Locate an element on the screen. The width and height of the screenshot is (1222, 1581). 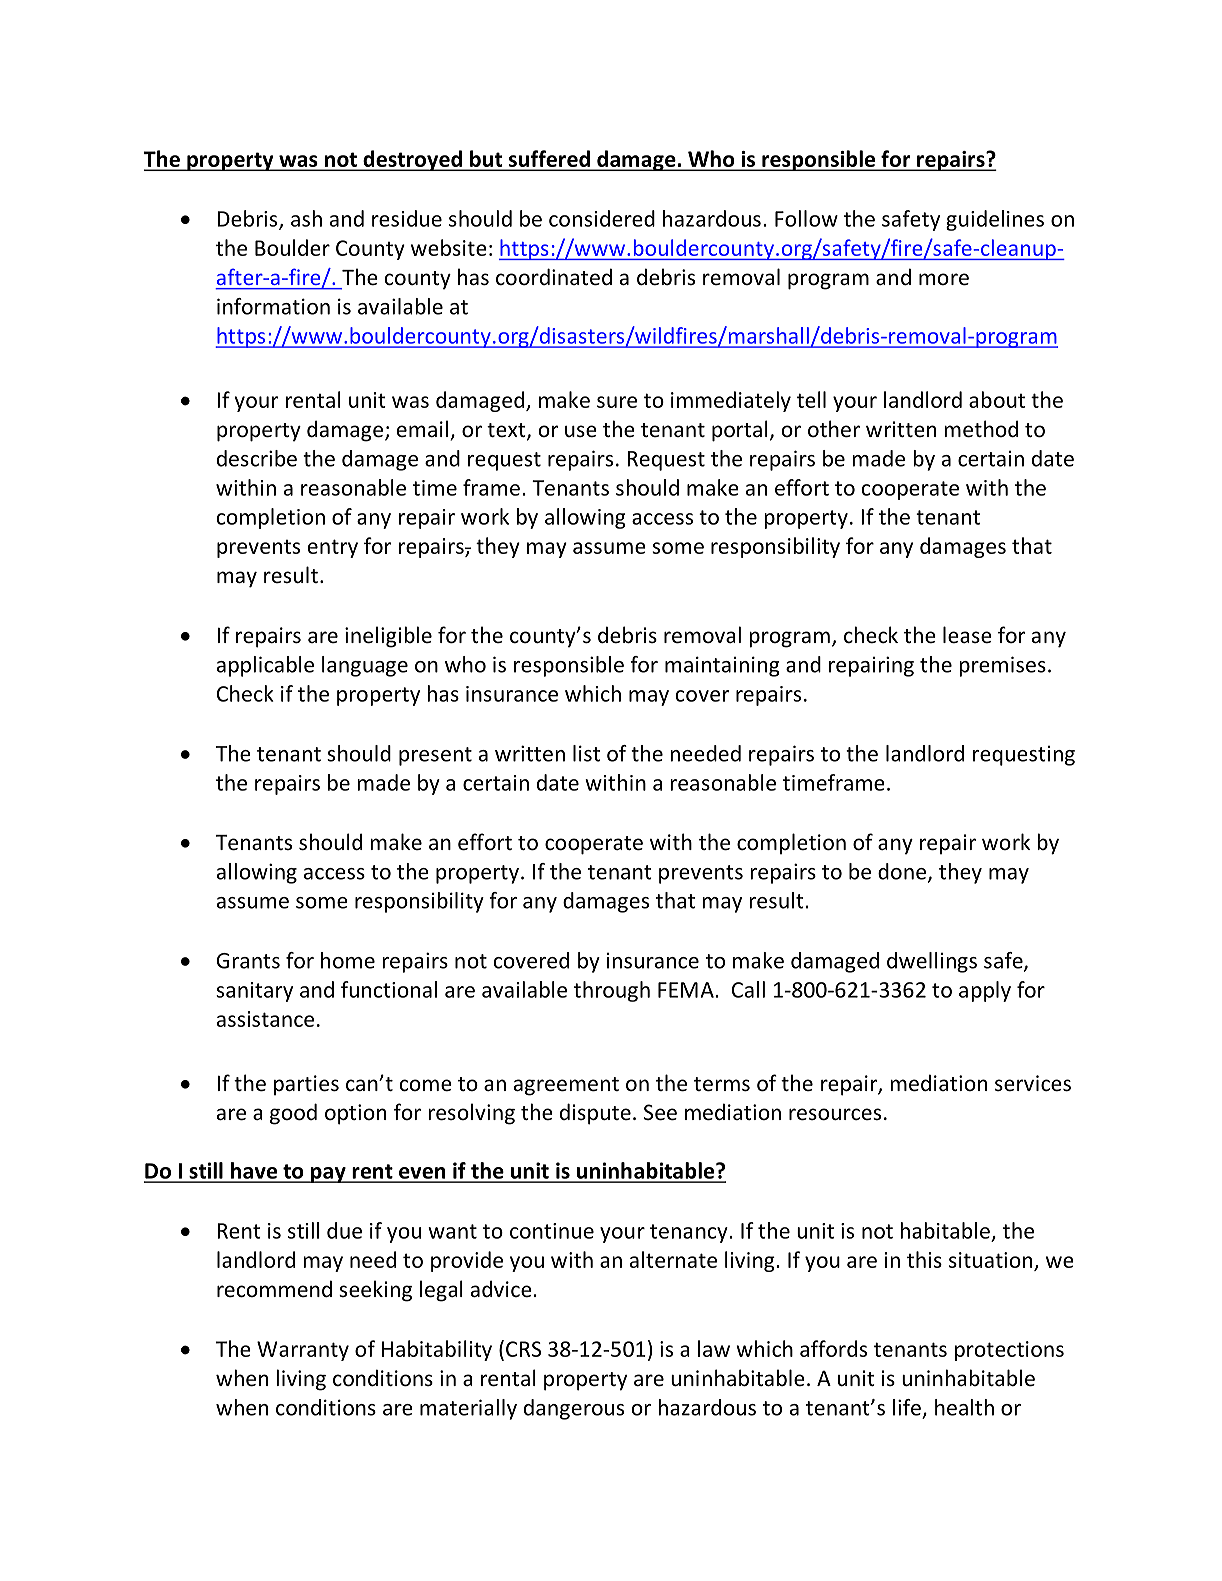
ash is located at coordinates (306, 218).
